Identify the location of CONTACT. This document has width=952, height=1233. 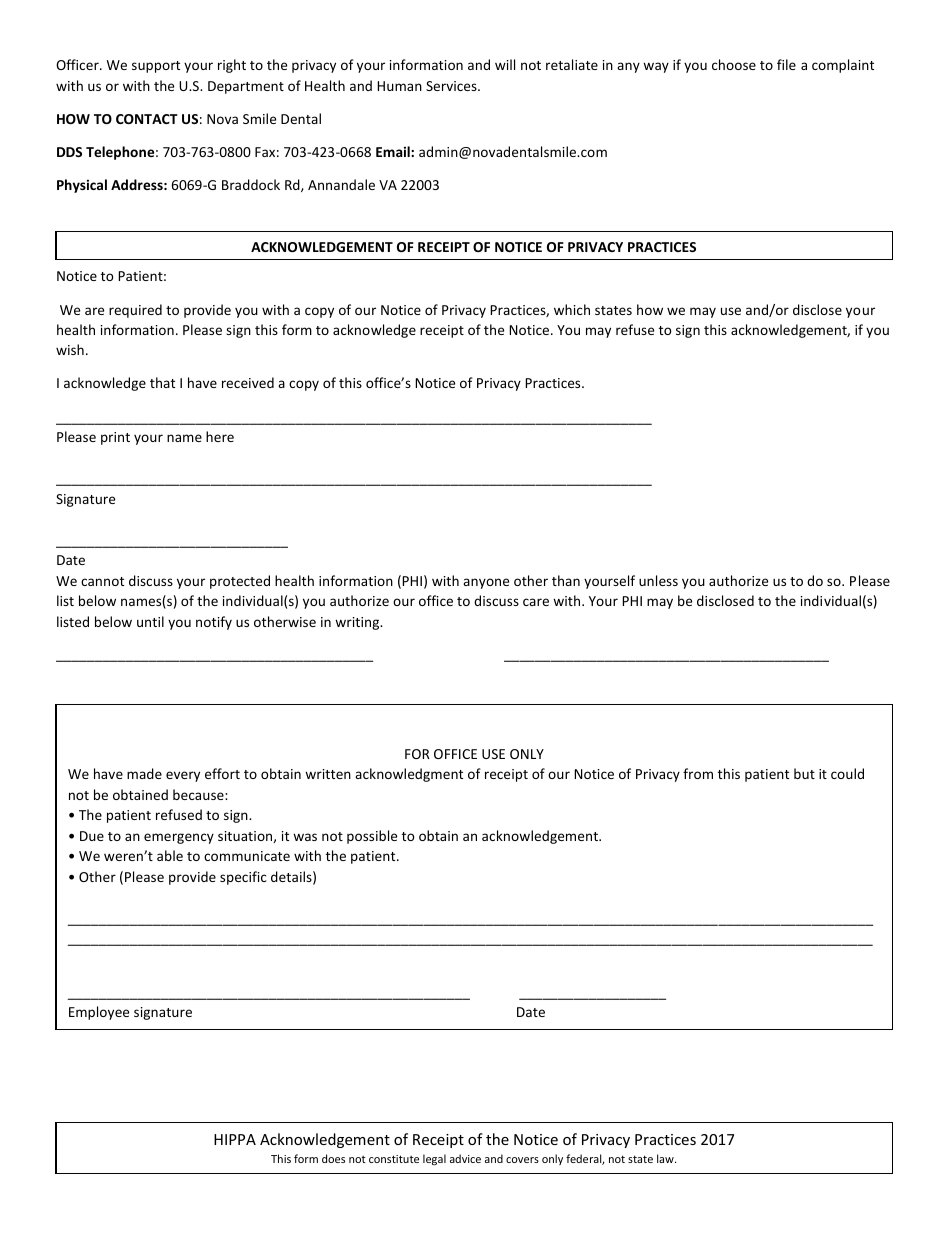
(147, 119).
